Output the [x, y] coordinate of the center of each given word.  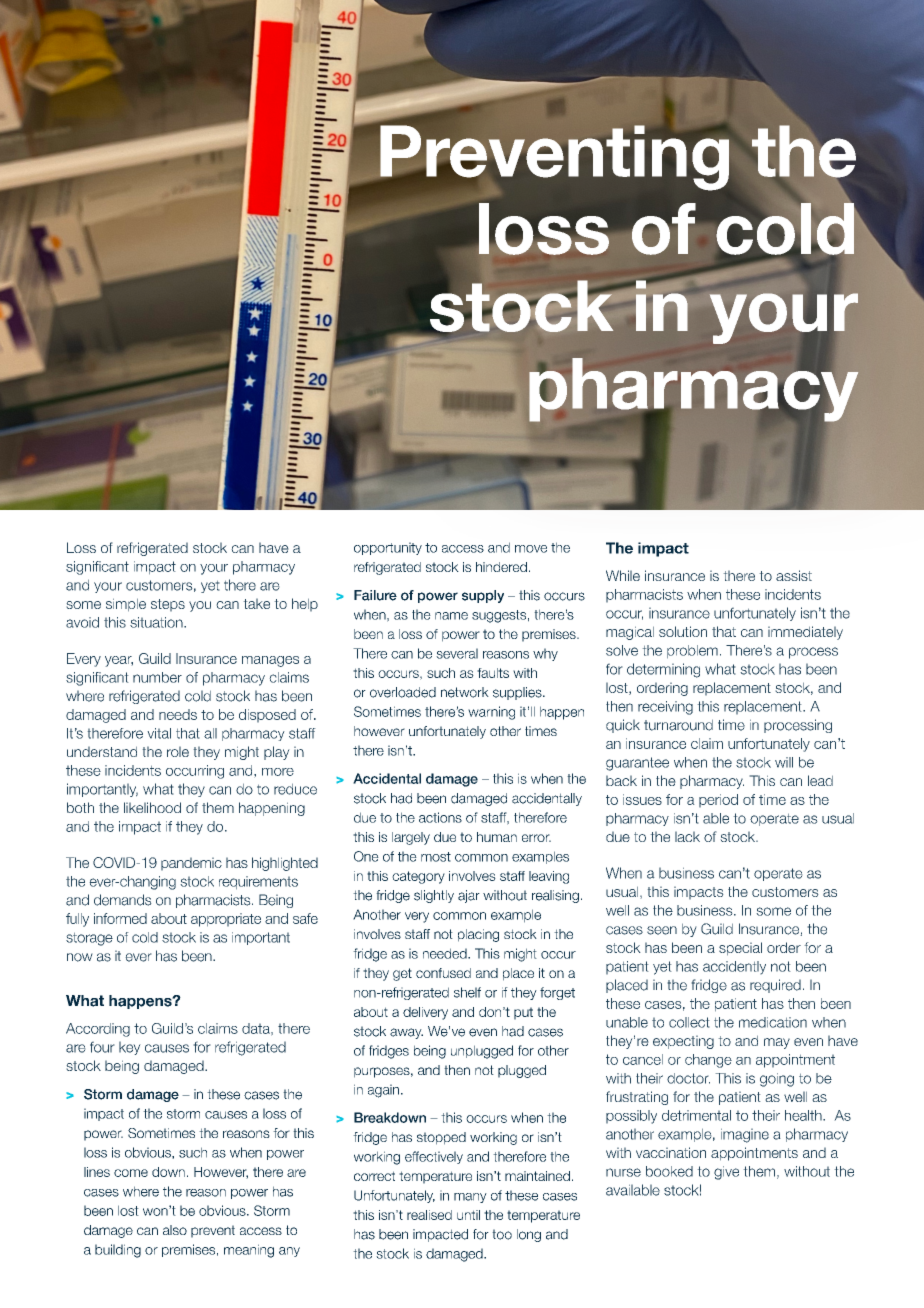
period [718, 801]
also [175, 1230]
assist [794, 575]
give [726, 1173]
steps [168, 605]
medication [773, 1022]
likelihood [152, 807]
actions [440, 817]
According [98, 1030]
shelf [467, 992]
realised [429, 1215]
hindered [501, 567]
